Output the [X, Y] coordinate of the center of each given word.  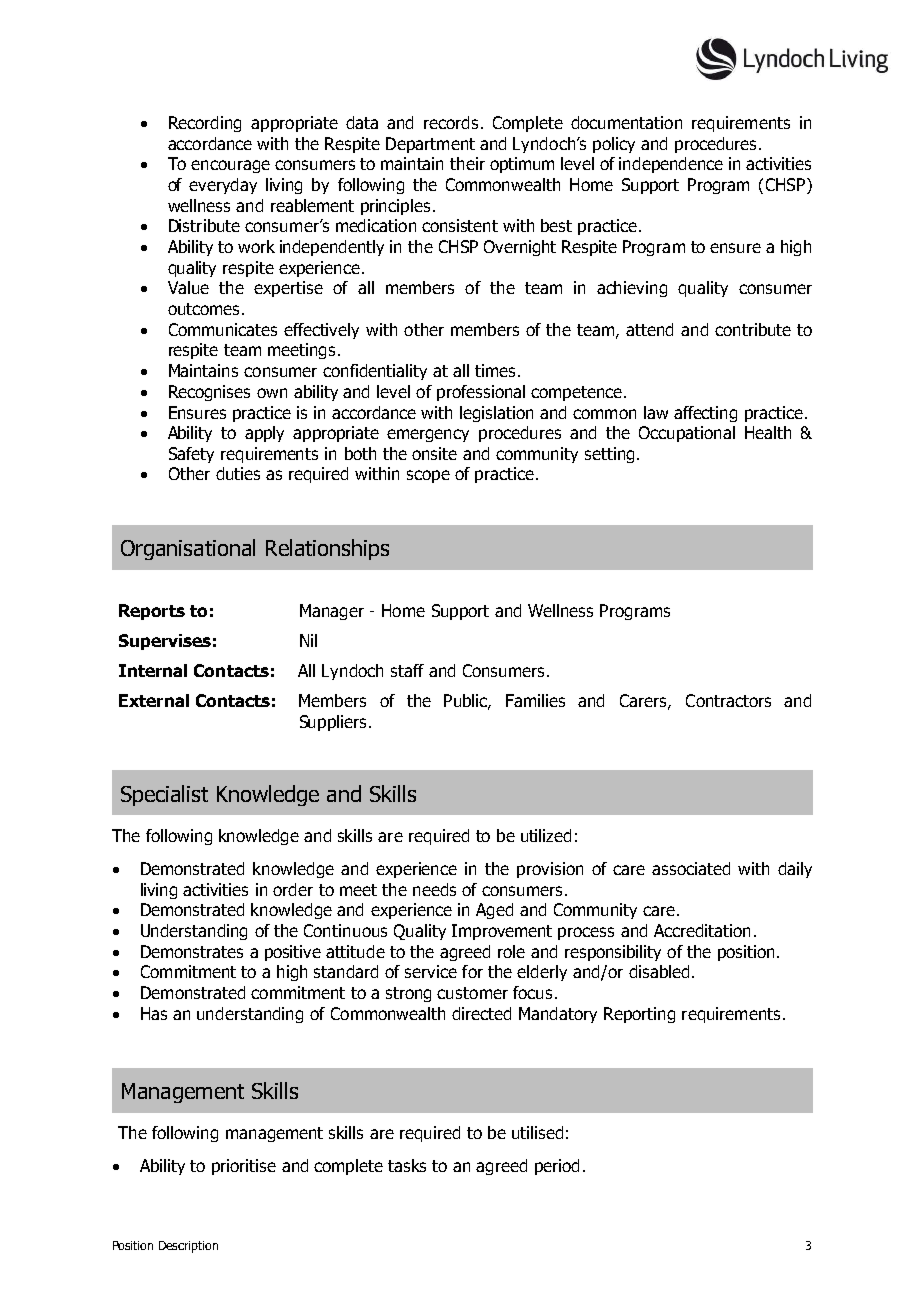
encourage [230, 166]
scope [428, 476]
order [293, 889]
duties [238, 473]
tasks [407, 1165]
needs [434, 889]
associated [691, 868]
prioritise [244, 1167]
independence [671, 165]
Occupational [687, 434]
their [467, 163]
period [557, 1167]
